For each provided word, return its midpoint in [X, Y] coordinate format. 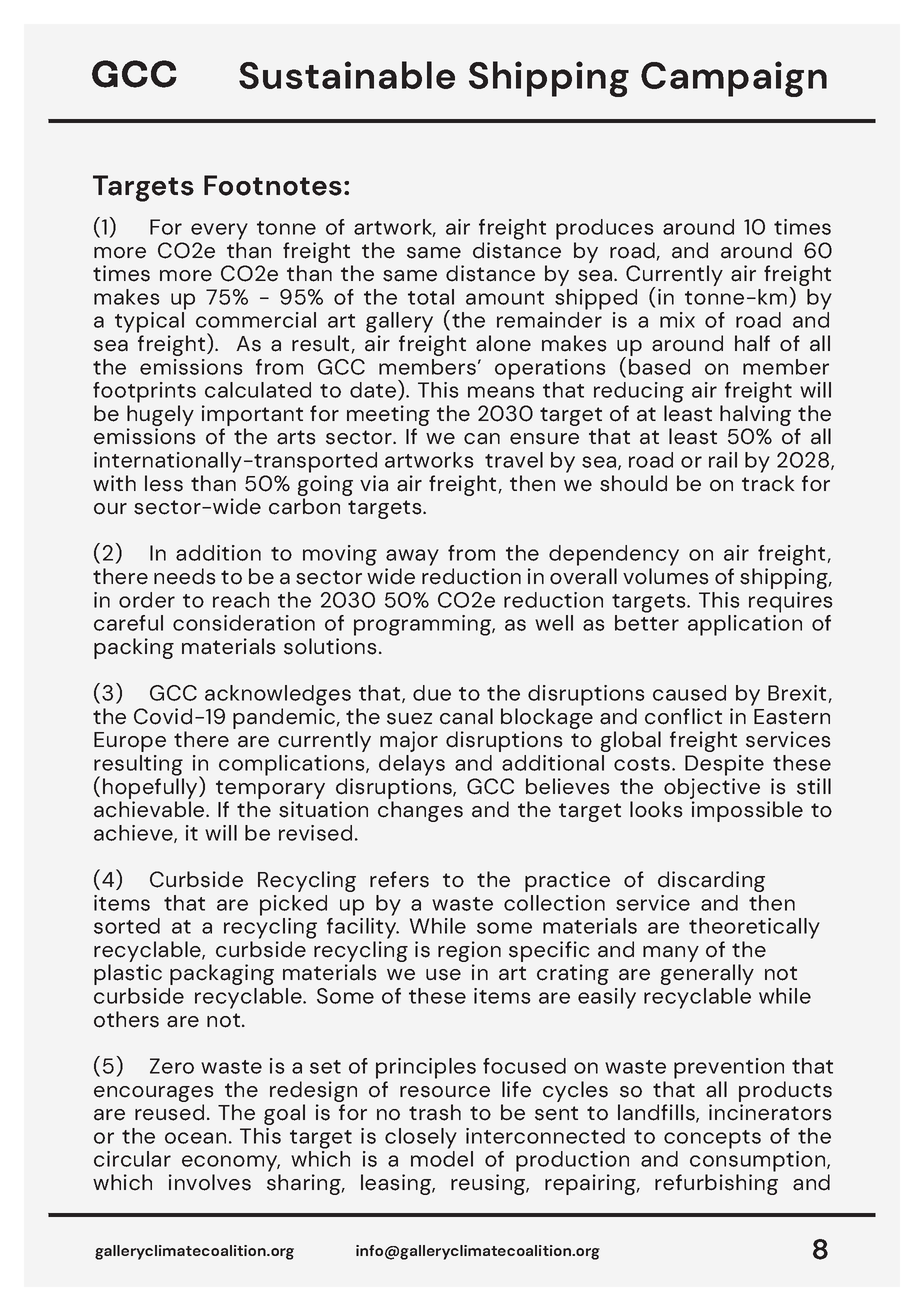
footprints [144, 392]
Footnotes [273, 185]
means [501, 392]
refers [399, 879]
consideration [244, 623]
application [745, 625]
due [432, 693]
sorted [127, 926]
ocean [195, 1138]
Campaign [734, 79]
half [752, 343]
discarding [711, 881]
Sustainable [347, 75]
